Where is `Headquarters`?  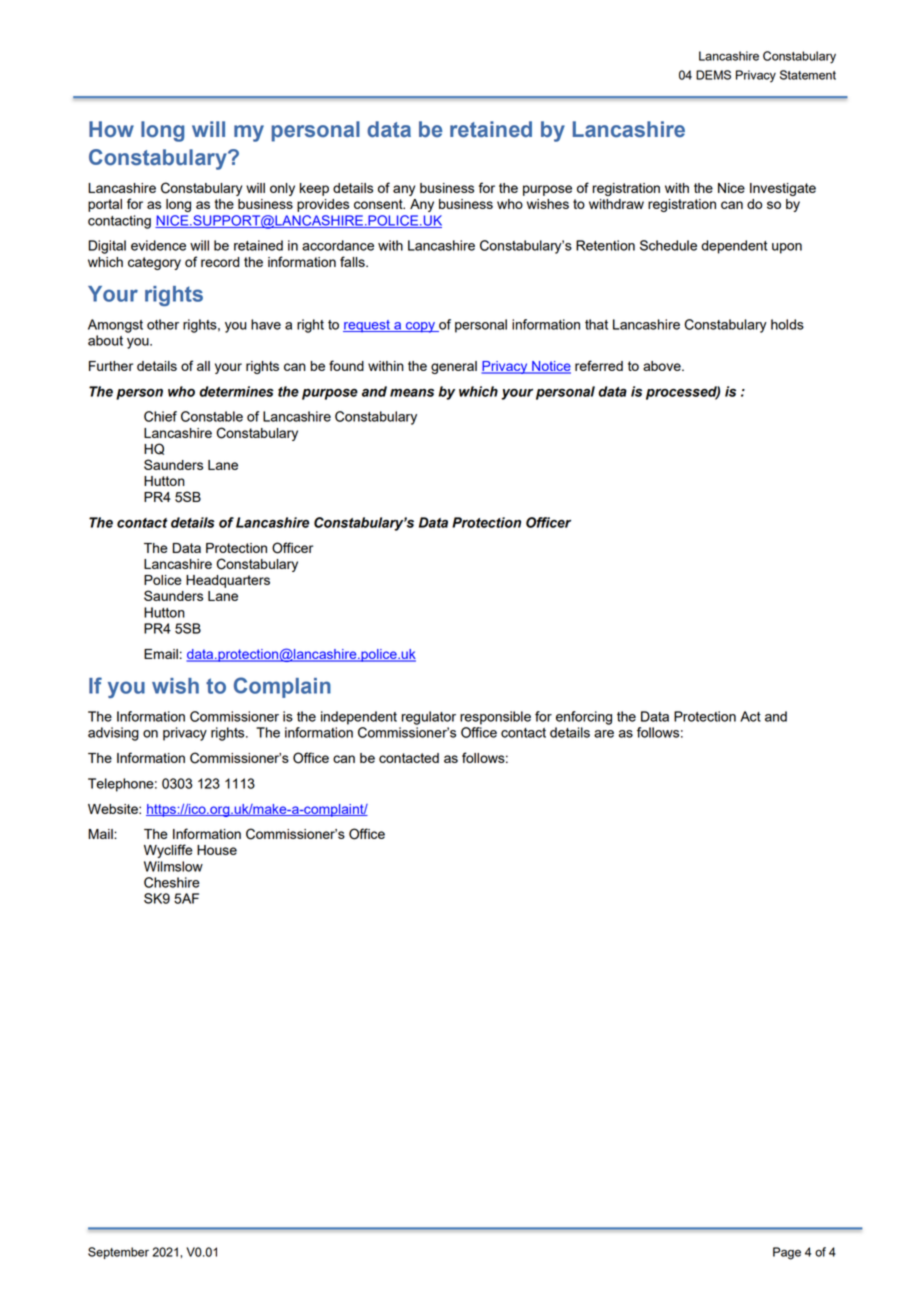 Headquarters is located at coordinates (228, 581).
